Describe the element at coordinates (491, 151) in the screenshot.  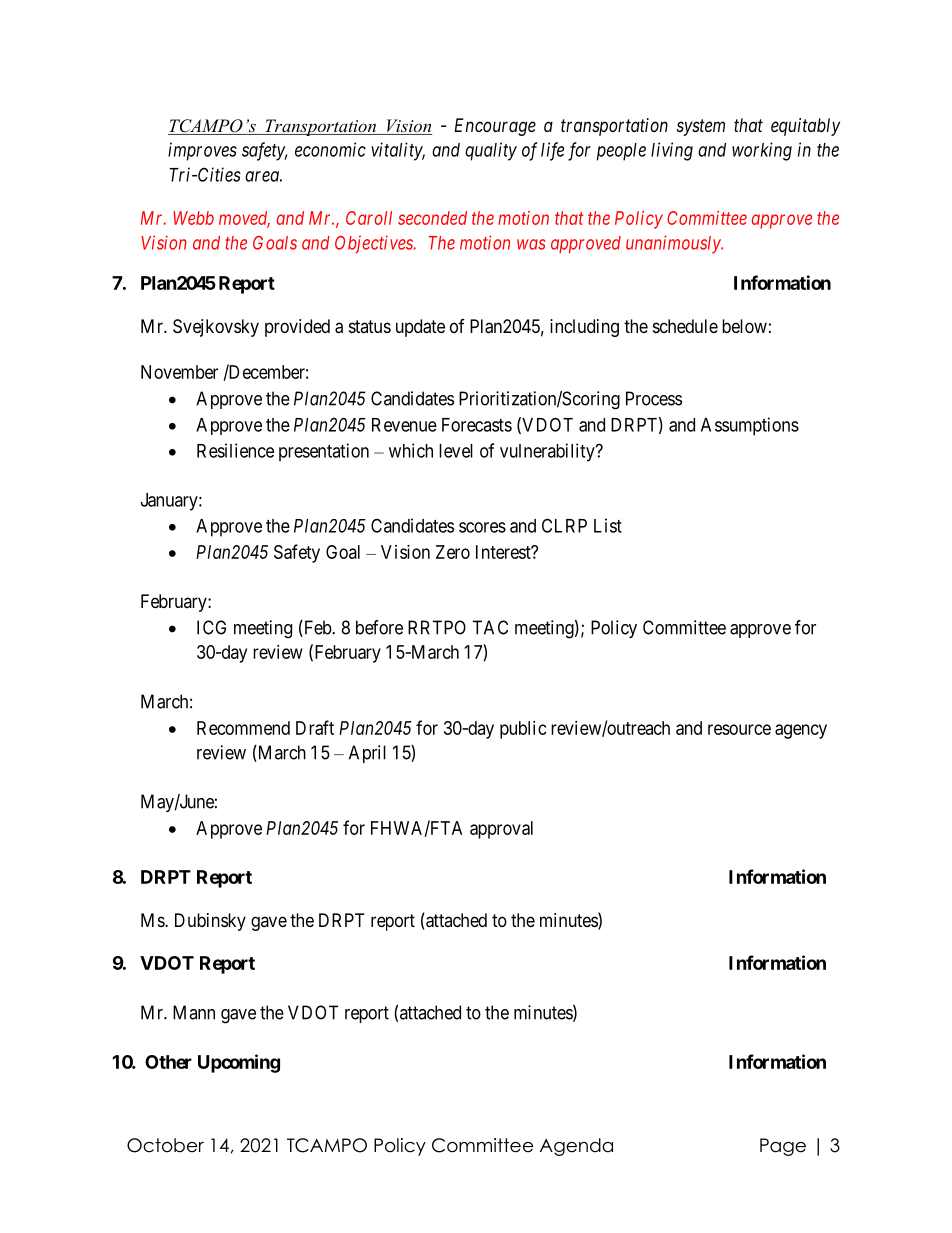
I see `quality` at that location.
